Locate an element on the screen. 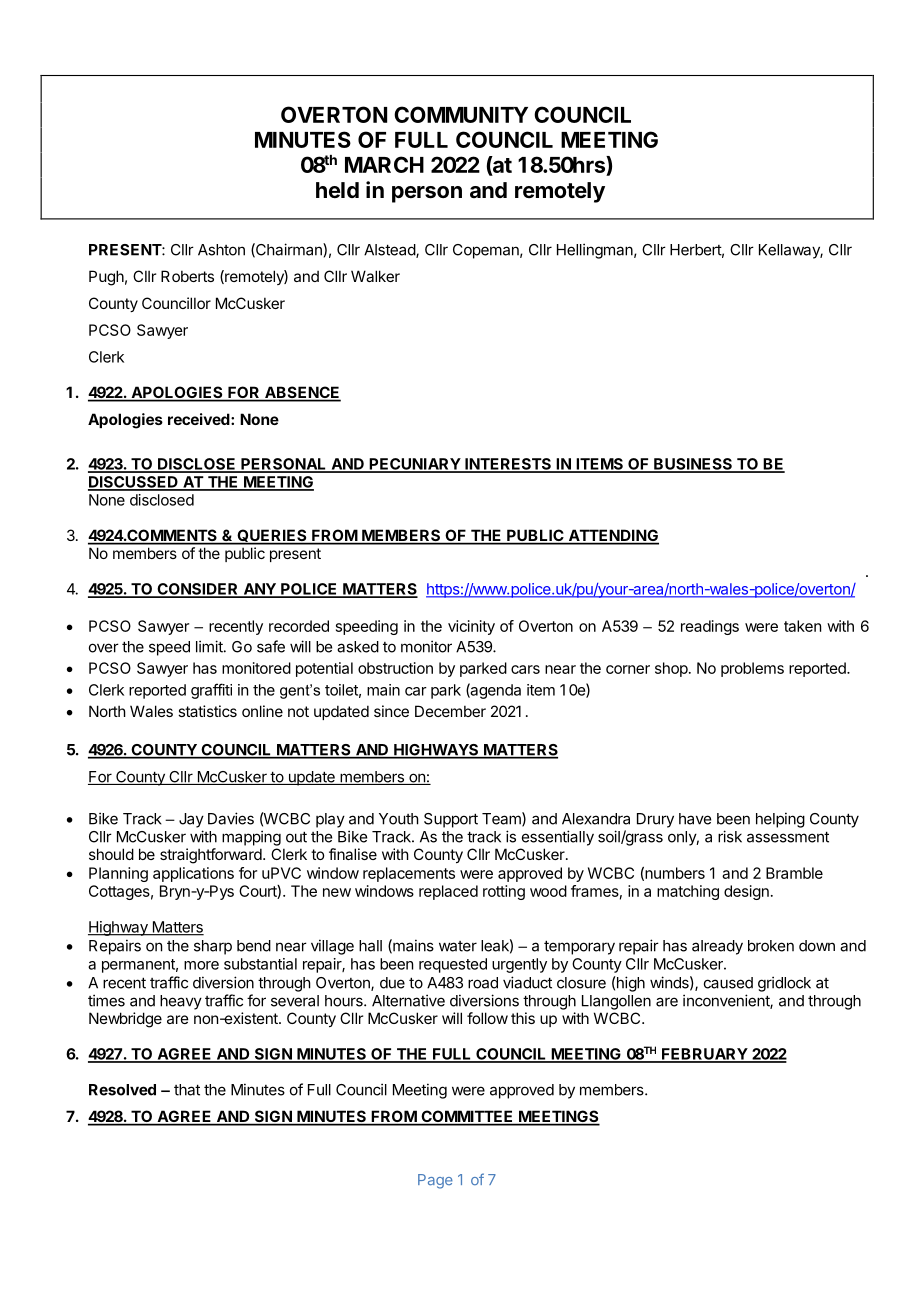  Jay is located at coordinates (191, 820).
